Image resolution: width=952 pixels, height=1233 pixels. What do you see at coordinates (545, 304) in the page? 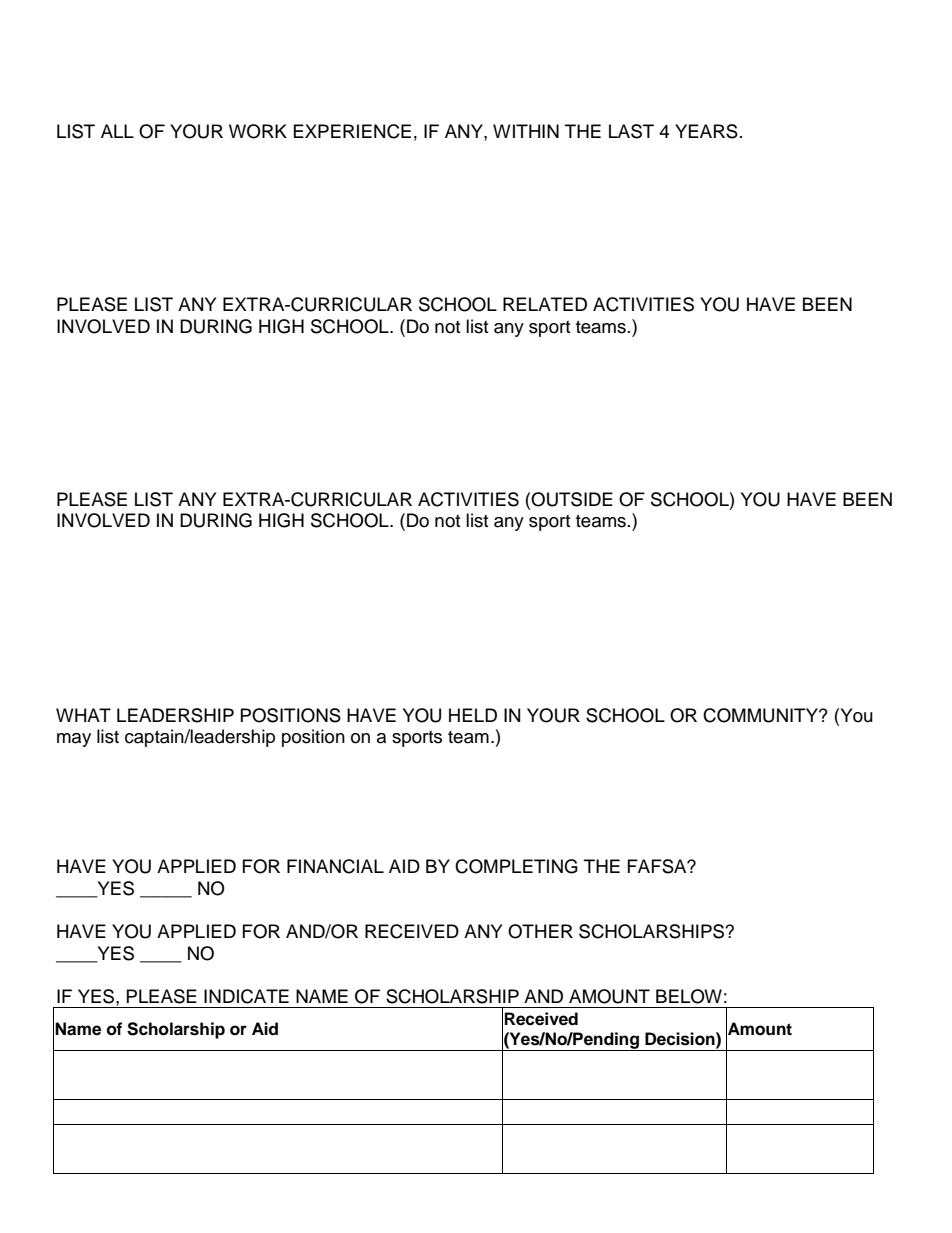
I see `RELATED` at bounding box center [545, 304].
